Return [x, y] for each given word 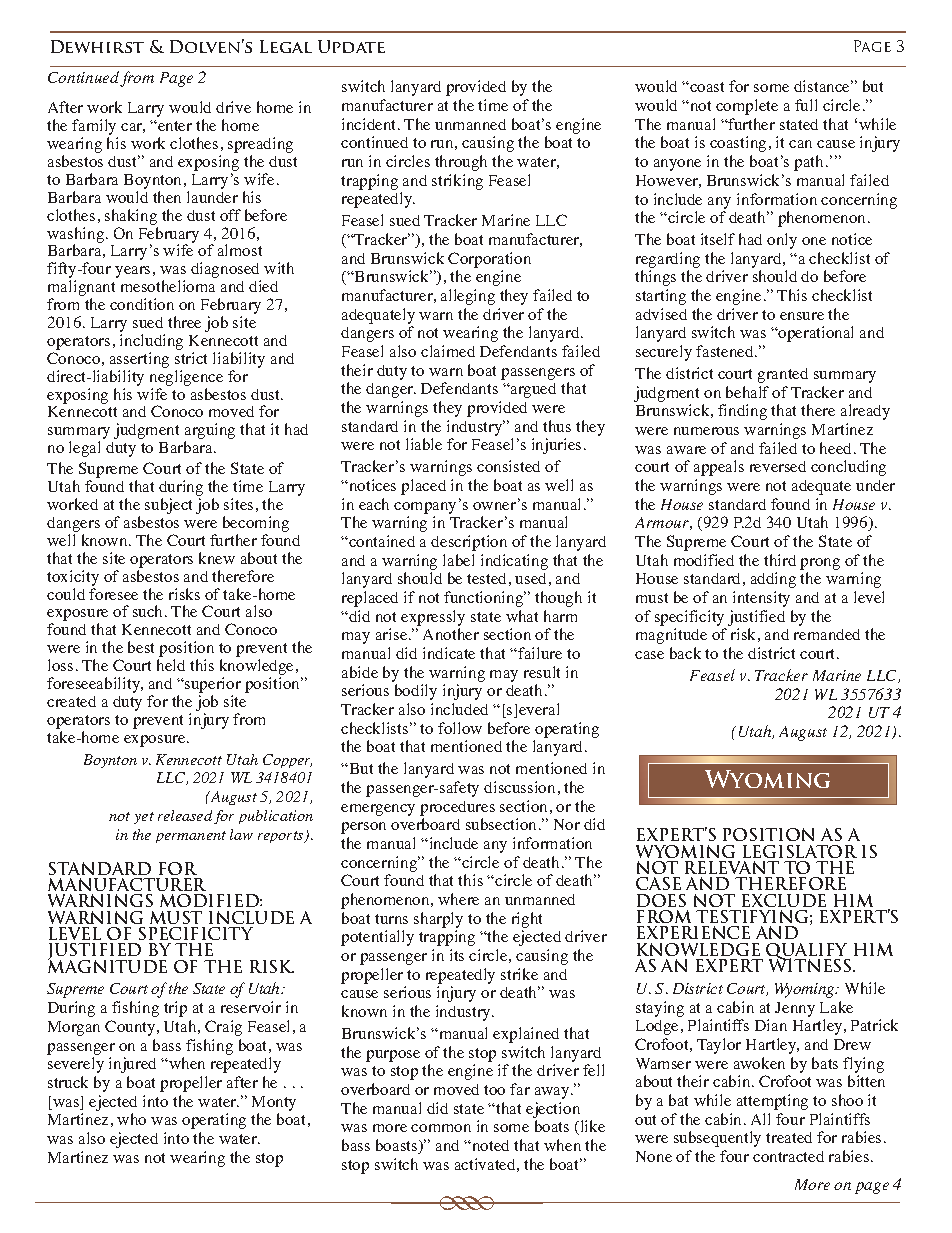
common [441, 1128]
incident [370, 124]
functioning [485, 599]
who [131, 1119]
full [806, 105]
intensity [761, 599]
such [149, 611]
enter [174, 126]
